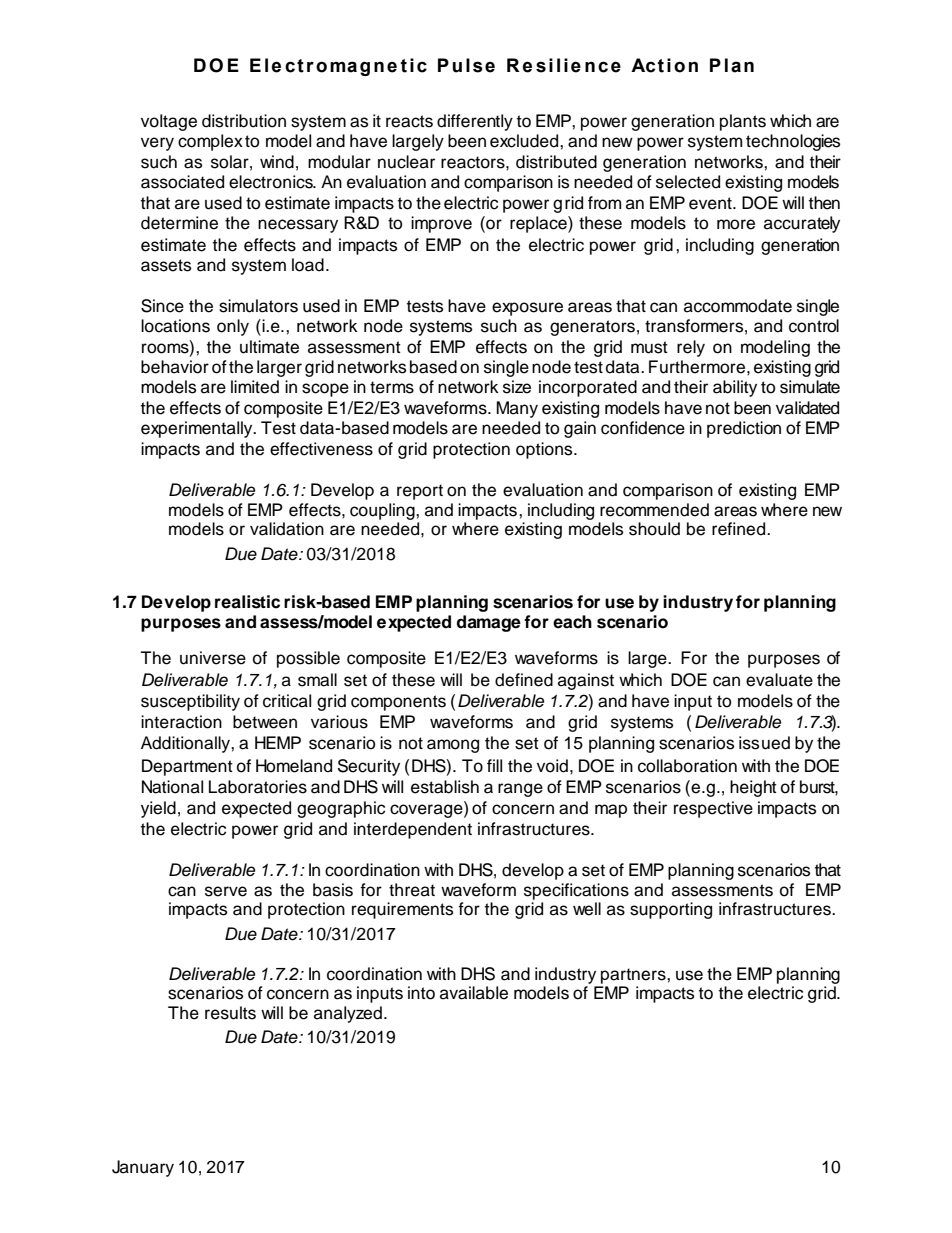 The width and height of the document is (952, 1233). What do you see at coordinates (210, 142) in the document?
I see `complex` at bounding box center [210, 142].
